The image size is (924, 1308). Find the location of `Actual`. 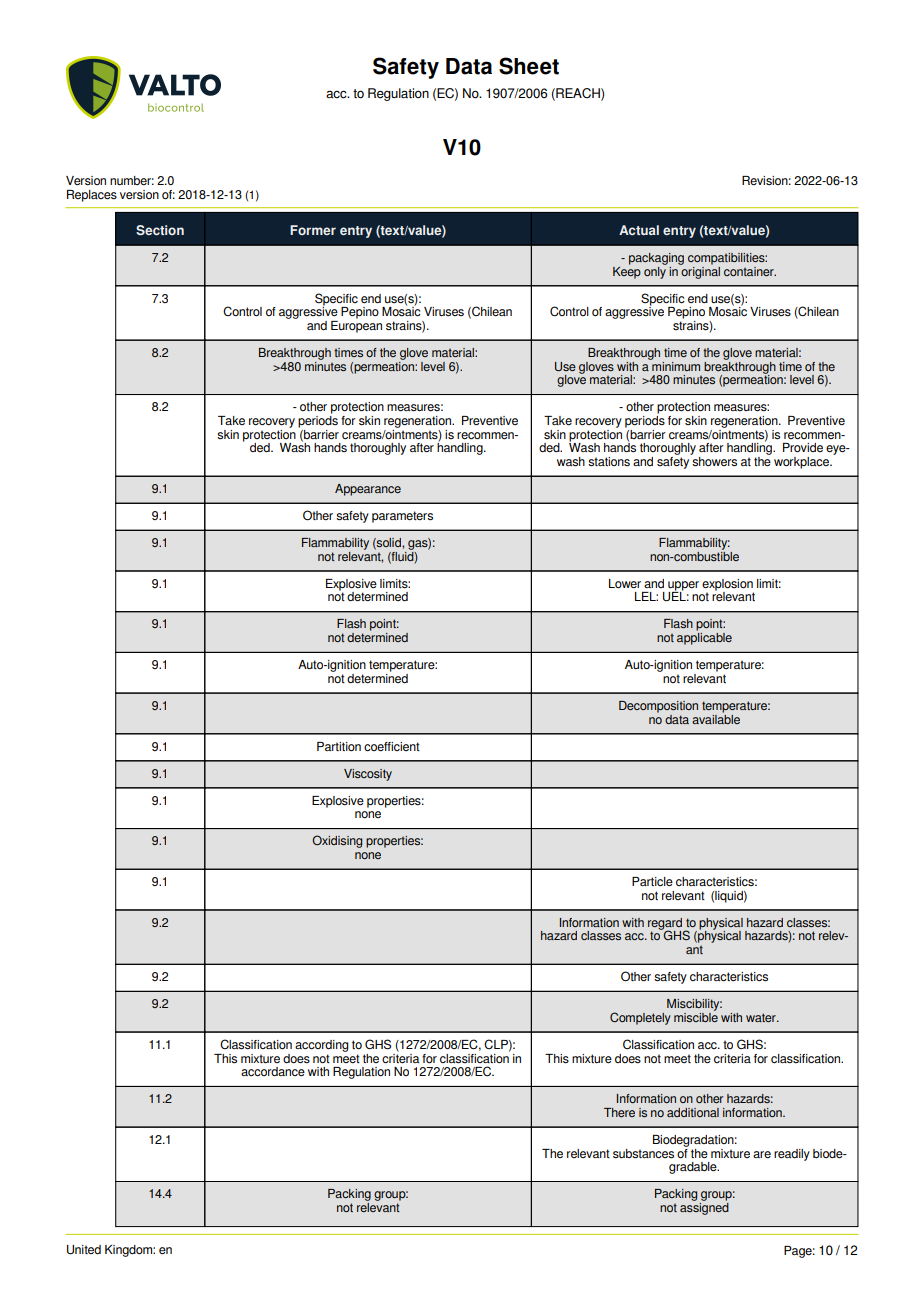

Actual is located at coordinates (639, 230).
